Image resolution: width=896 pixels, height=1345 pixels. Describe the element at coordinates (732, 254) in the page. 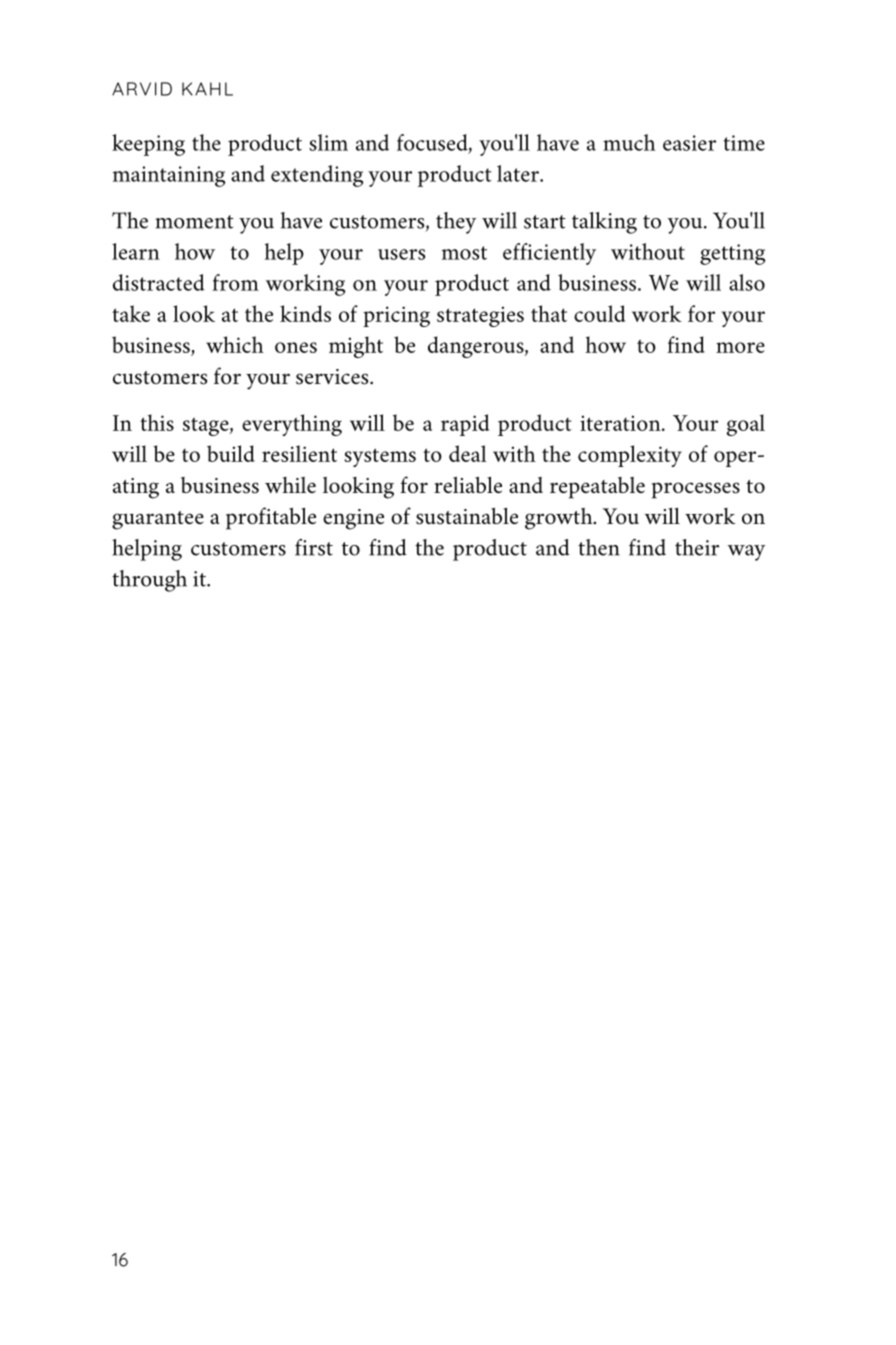

I see `getting` at that location.
